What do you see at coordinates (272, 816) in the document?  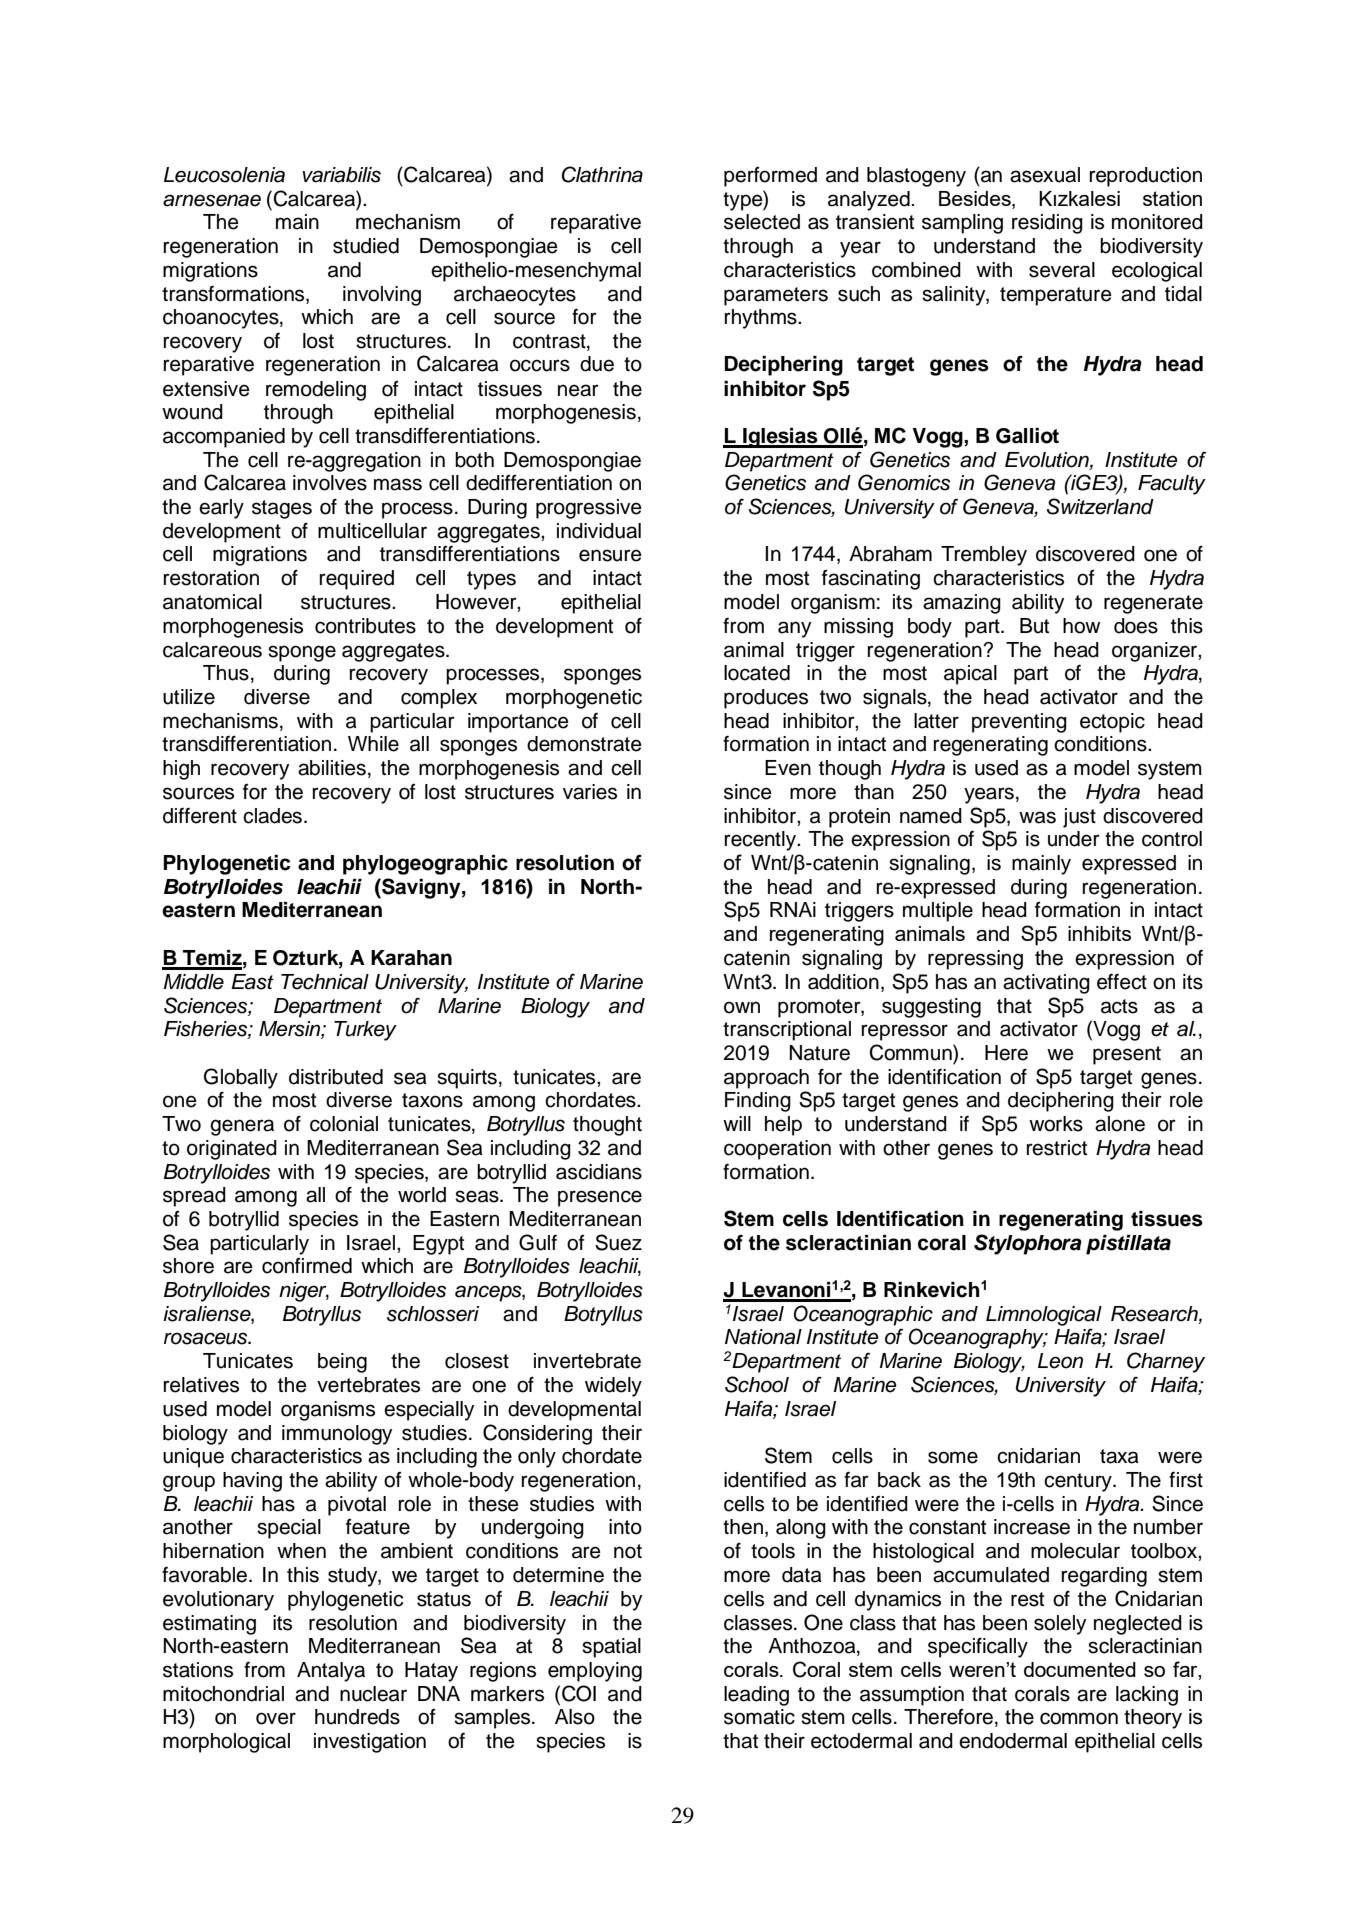 I see `clades` at bounding box center [272, 816].
